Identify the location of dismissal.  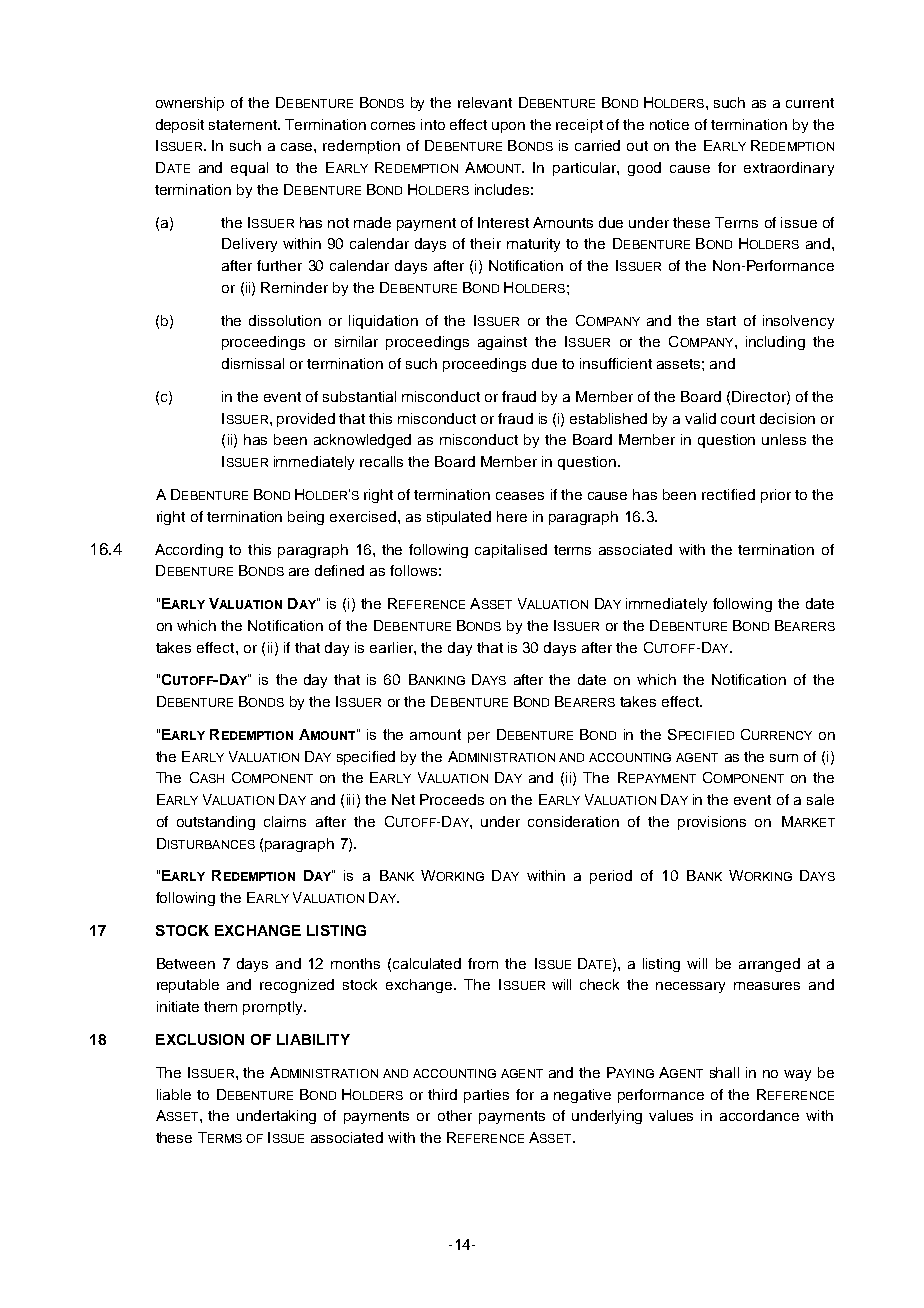
(253, 363).
